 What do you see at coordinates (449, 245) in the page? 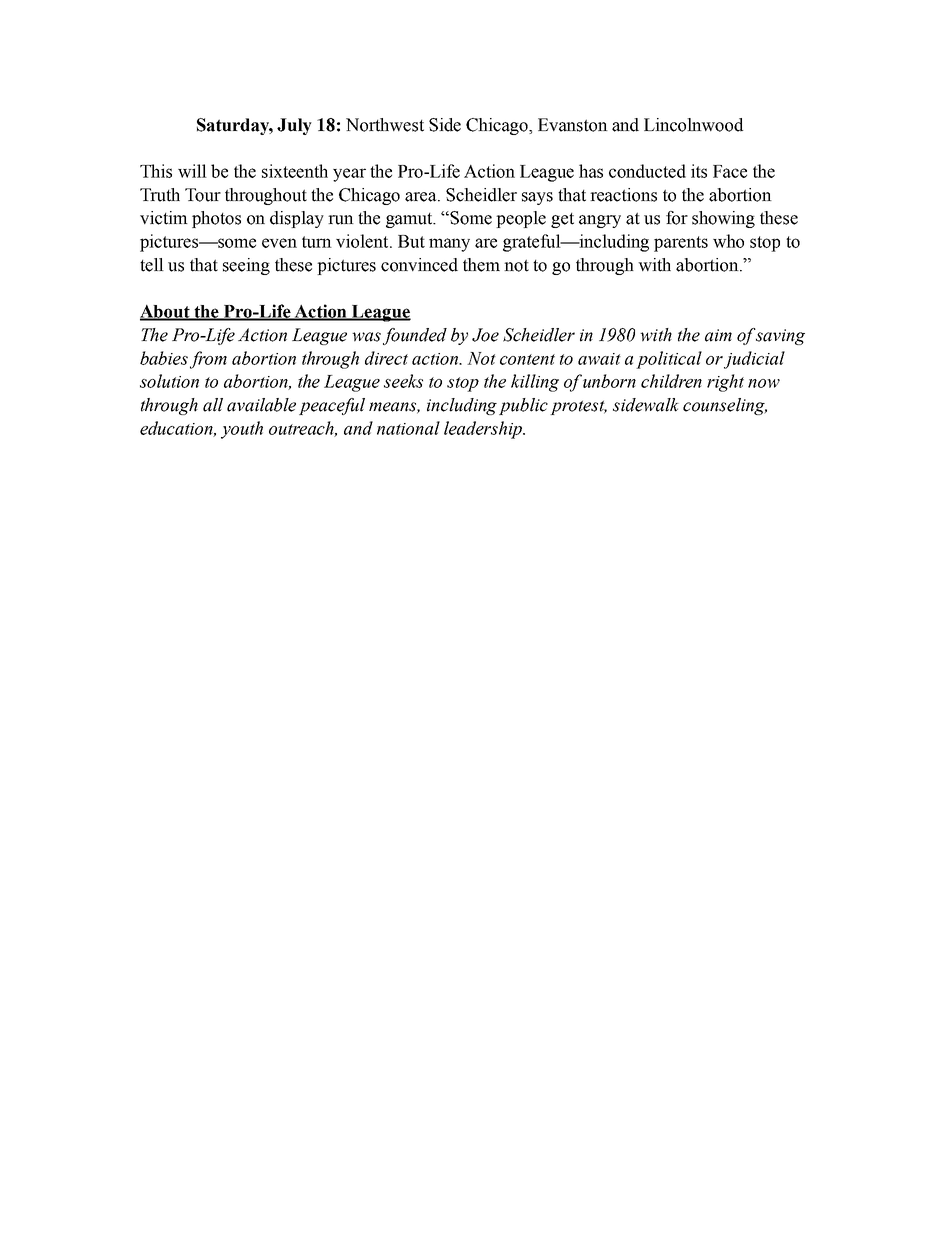
I see `many` at bounding box center [449, 245].
